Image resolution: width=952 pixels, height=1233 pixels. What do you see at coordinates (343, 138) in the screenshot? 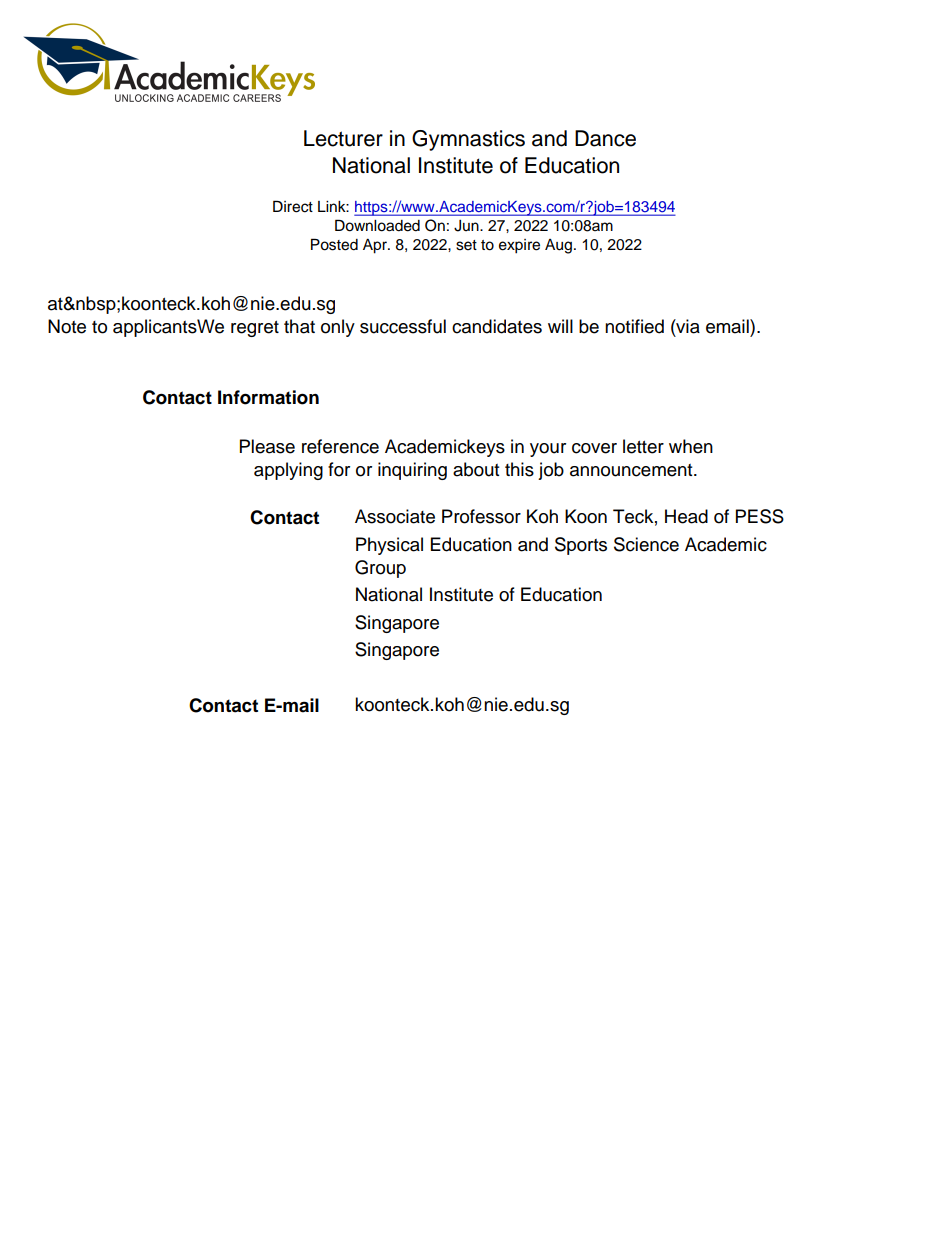
I see `Lecturer` at bounding box center [343, 138].
